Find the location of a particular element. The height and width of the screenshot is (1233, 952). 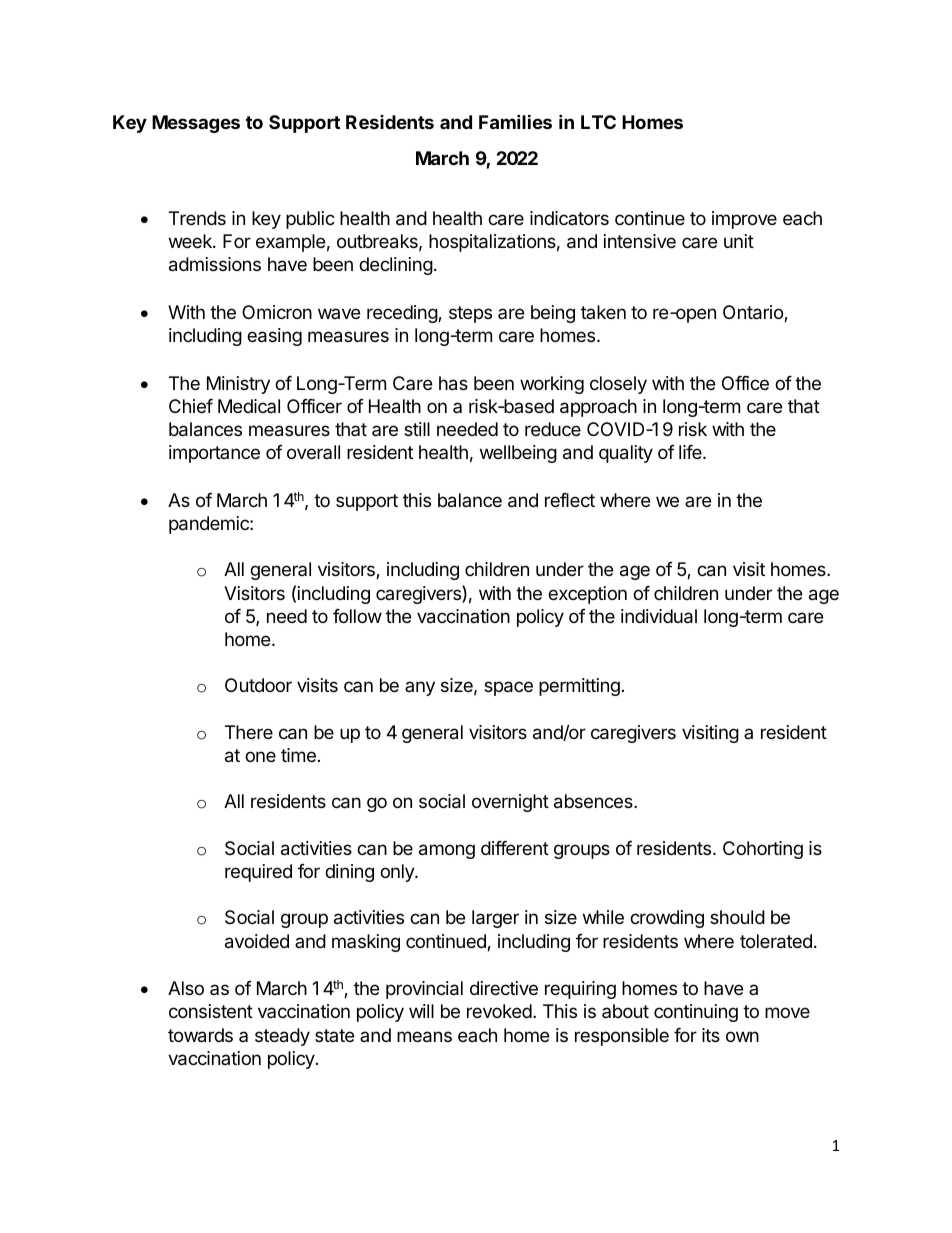

Messages is located at coordinates (196, 124).
